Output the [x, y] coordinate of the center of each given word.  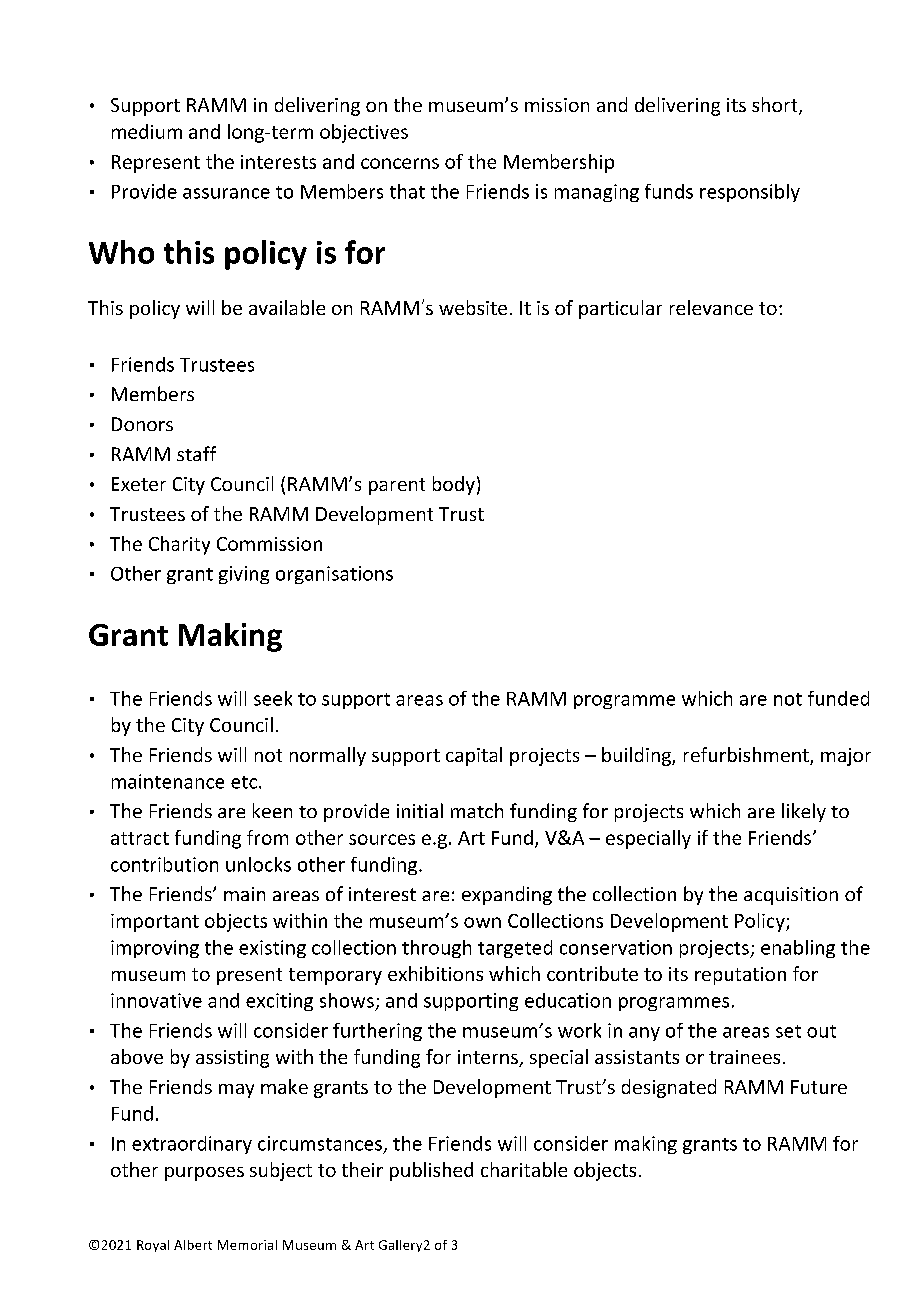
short [776, 106]
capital [474, 756]
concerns [400, 163]
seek [273, 698]
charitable [524, 1169]
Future [819, 1087]
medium [147, 131]
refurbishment [747, 756]
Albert [193, 1245]
